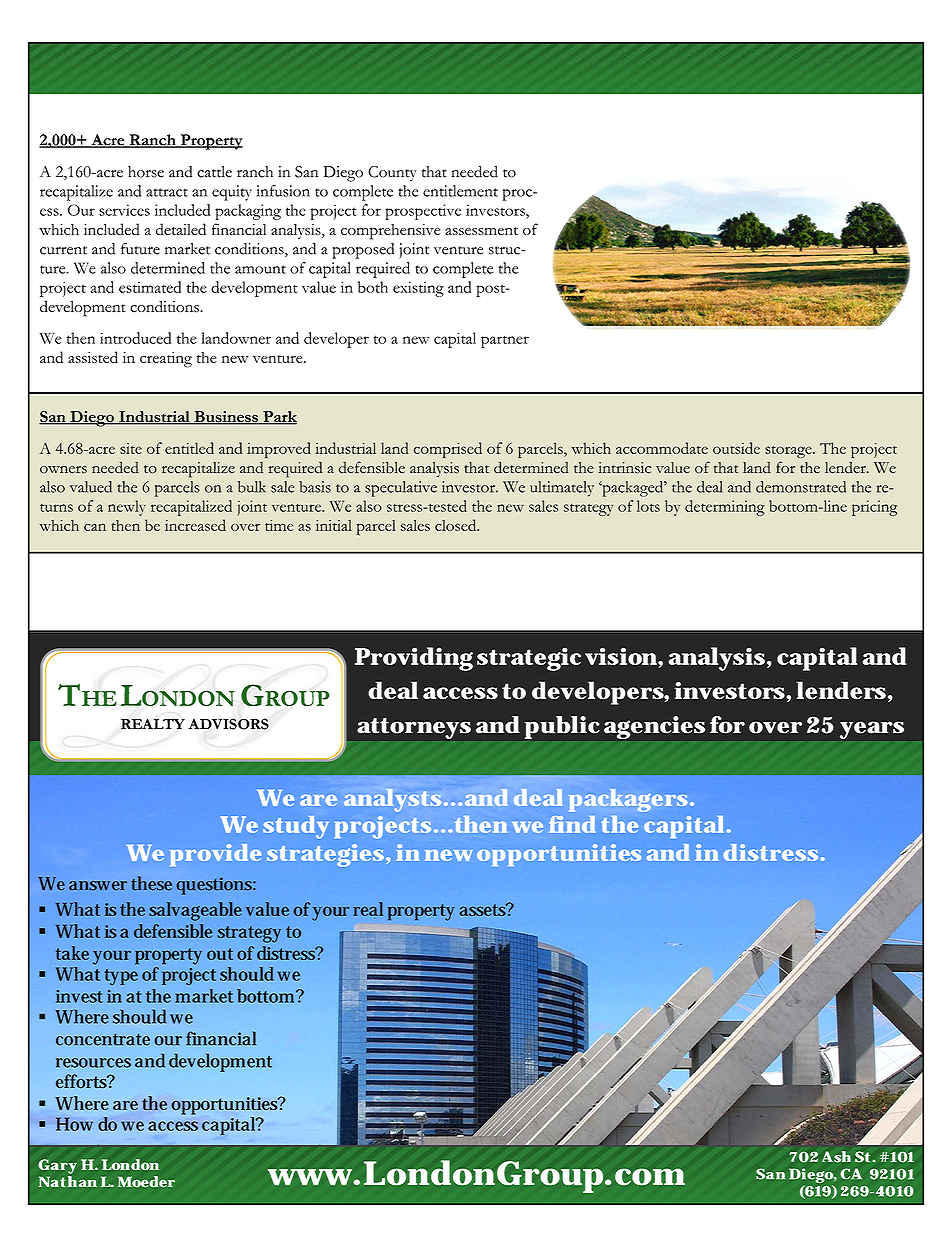 The height and width of the screenshot is (1233, 952). I want to click on Ash, so click(836, 1157).
